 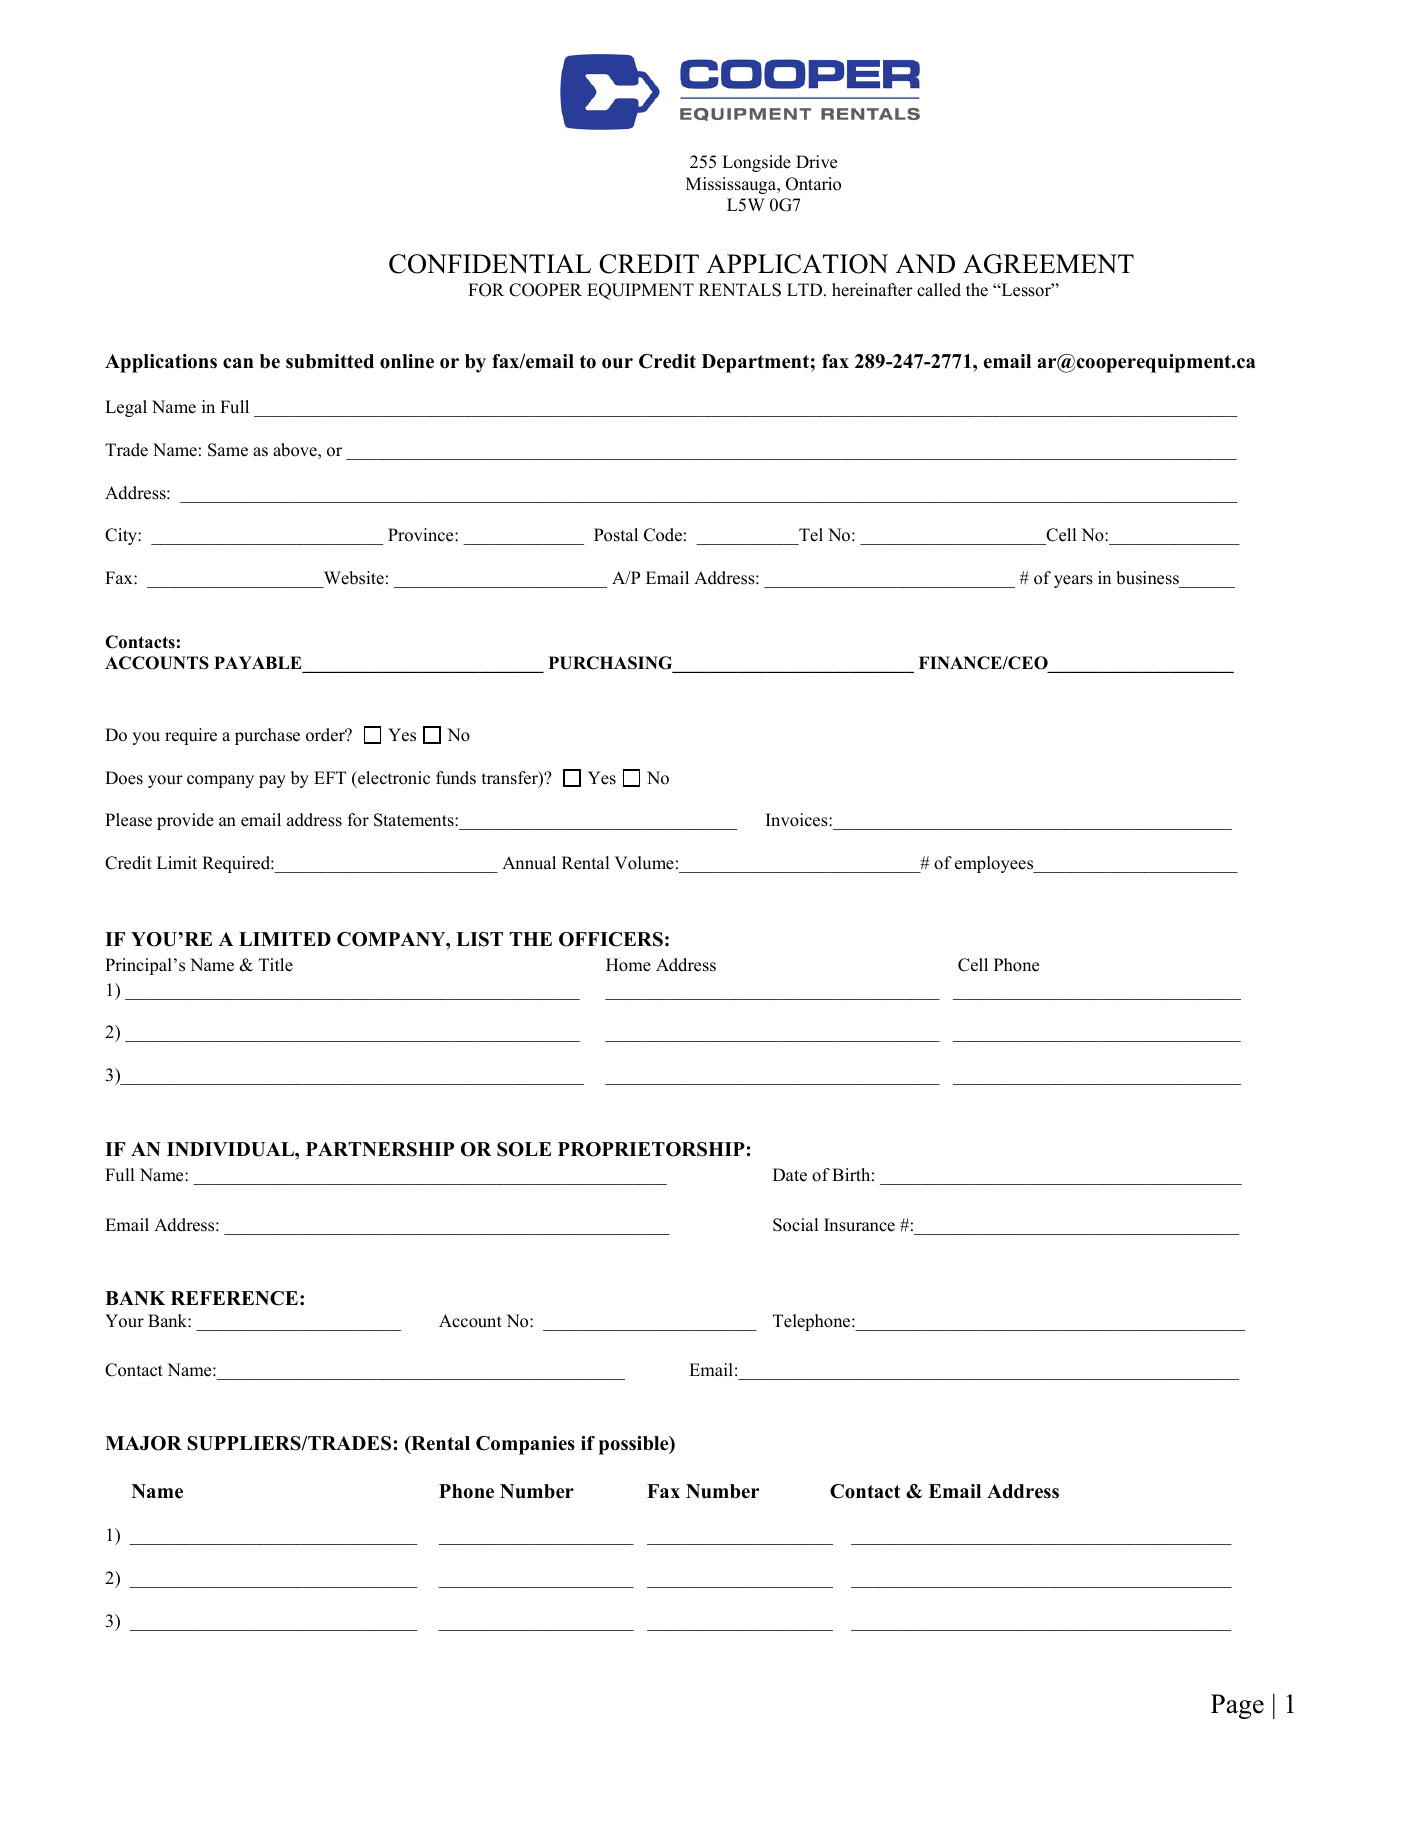 I want to click on REFERENCE, so click(x=234, y=1298).
